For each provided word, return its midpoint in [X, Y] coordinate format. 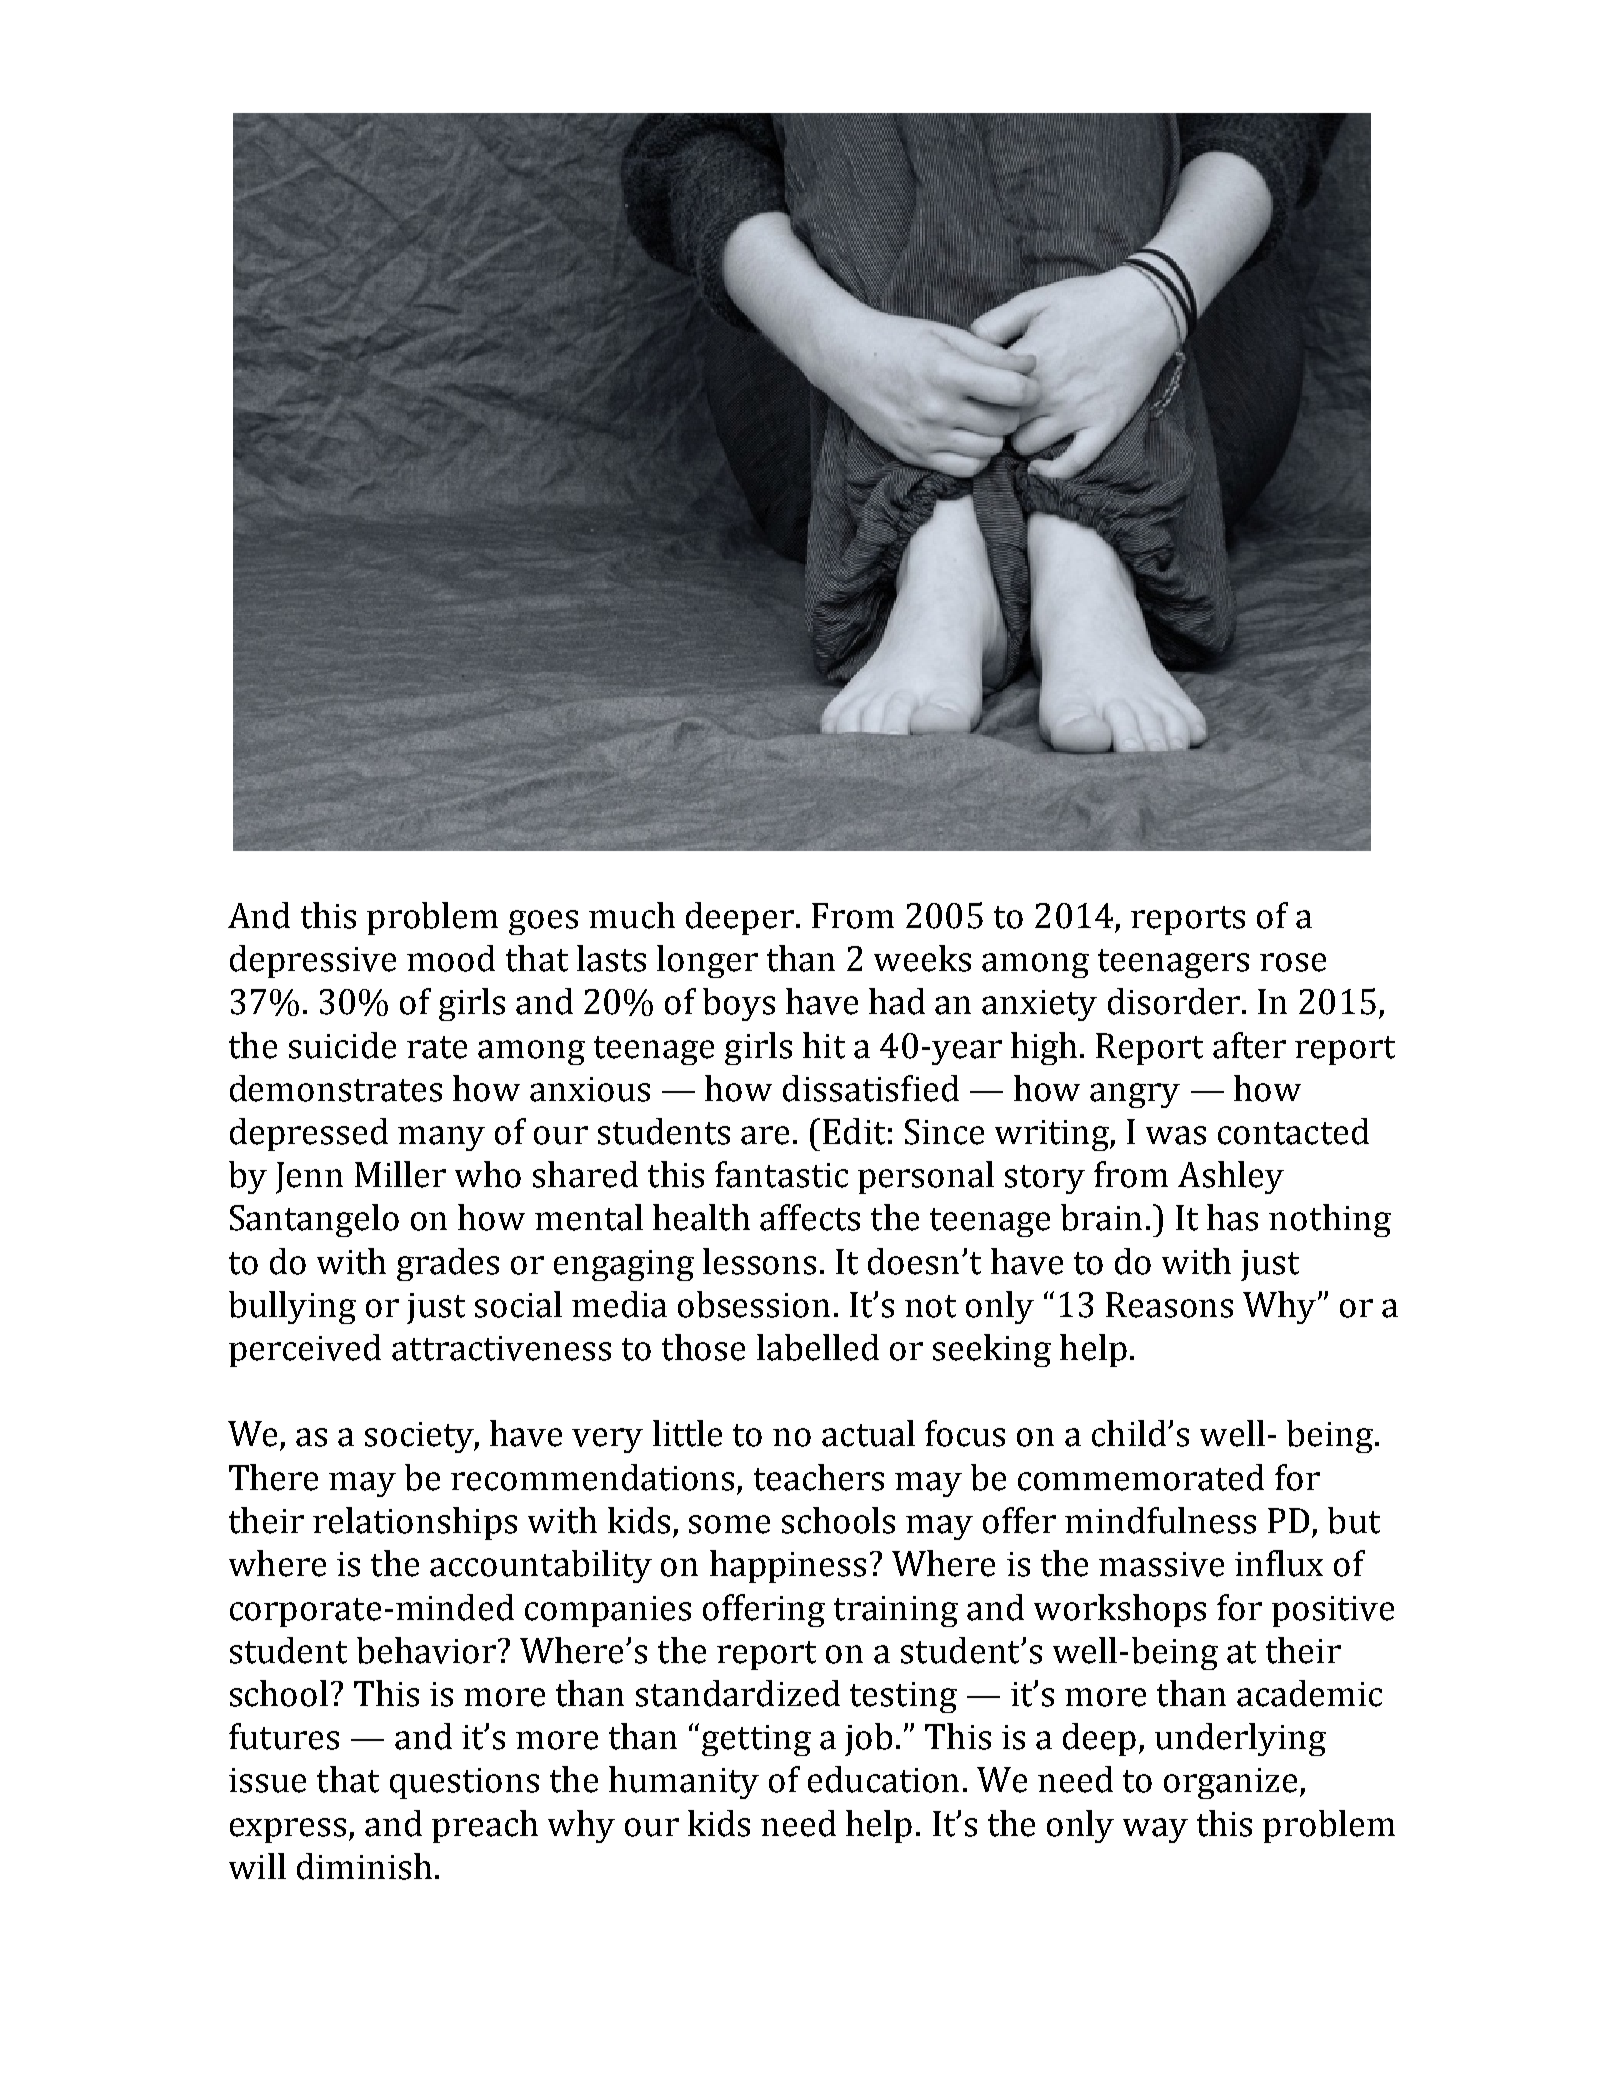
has [1232, 1217]
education [883, 1779]
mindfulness [1160, 1520]
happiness [788, 1566]
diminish [364, 1866]
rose [1293, 962]
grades [448, 1264]
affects [810, 1217]
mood [451, 958]
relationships [415, 1523]
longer [707, 961]
